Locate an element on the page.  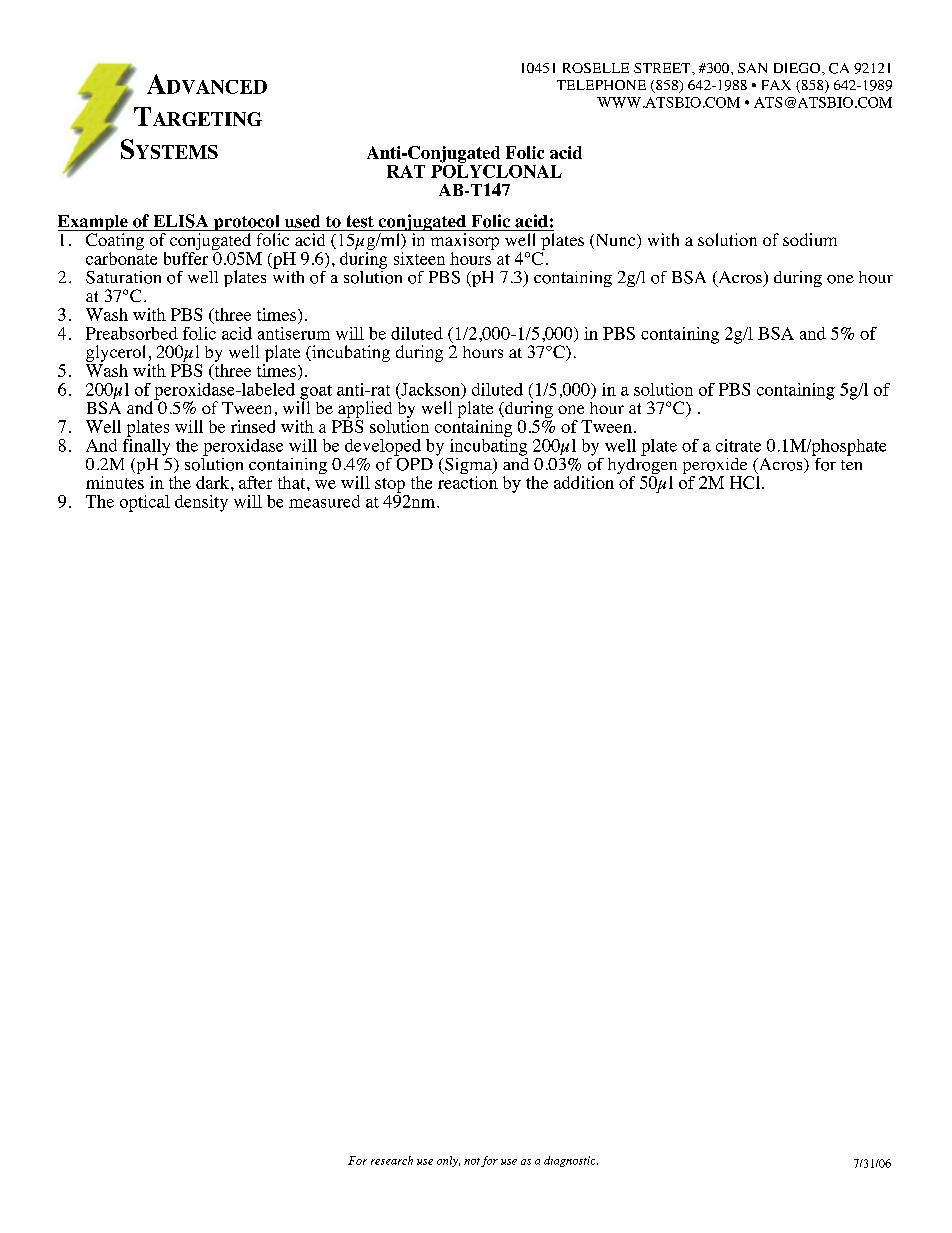
citrate is located at coordinates (738, 445).
